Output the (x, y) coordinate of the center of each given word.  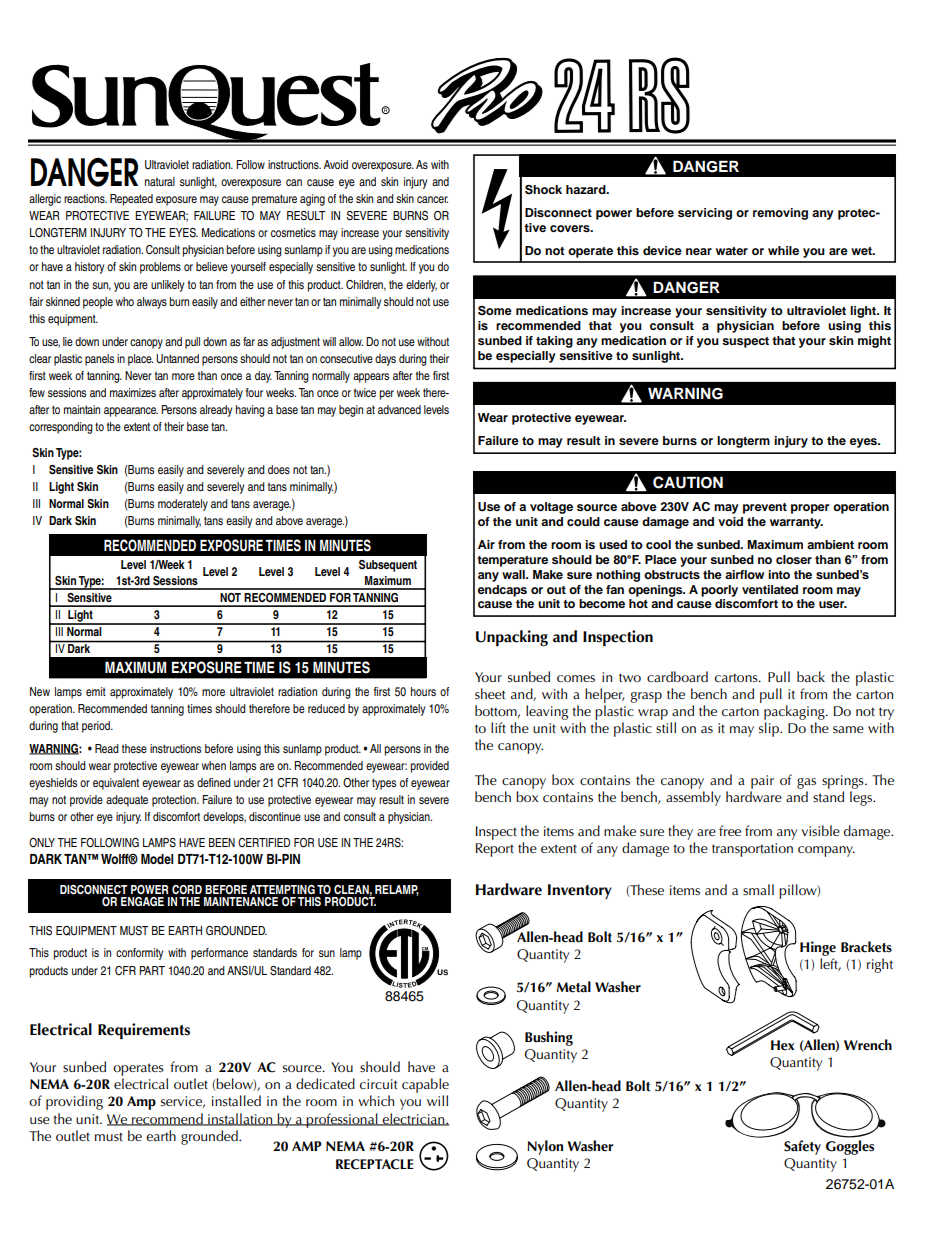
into (779, 574)
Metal (573, 987)
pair (762, 782)
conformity (139, 954)
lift (498, 727)
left (830, 964)
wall (514, 574)
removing (780, 214)
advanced (399, 409)
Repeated (131, 200)
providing (74, 1102)
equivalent (116, 784)
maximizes (133, 392)
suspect (745, 342)
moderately (183, 505)
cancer (432, 199)
